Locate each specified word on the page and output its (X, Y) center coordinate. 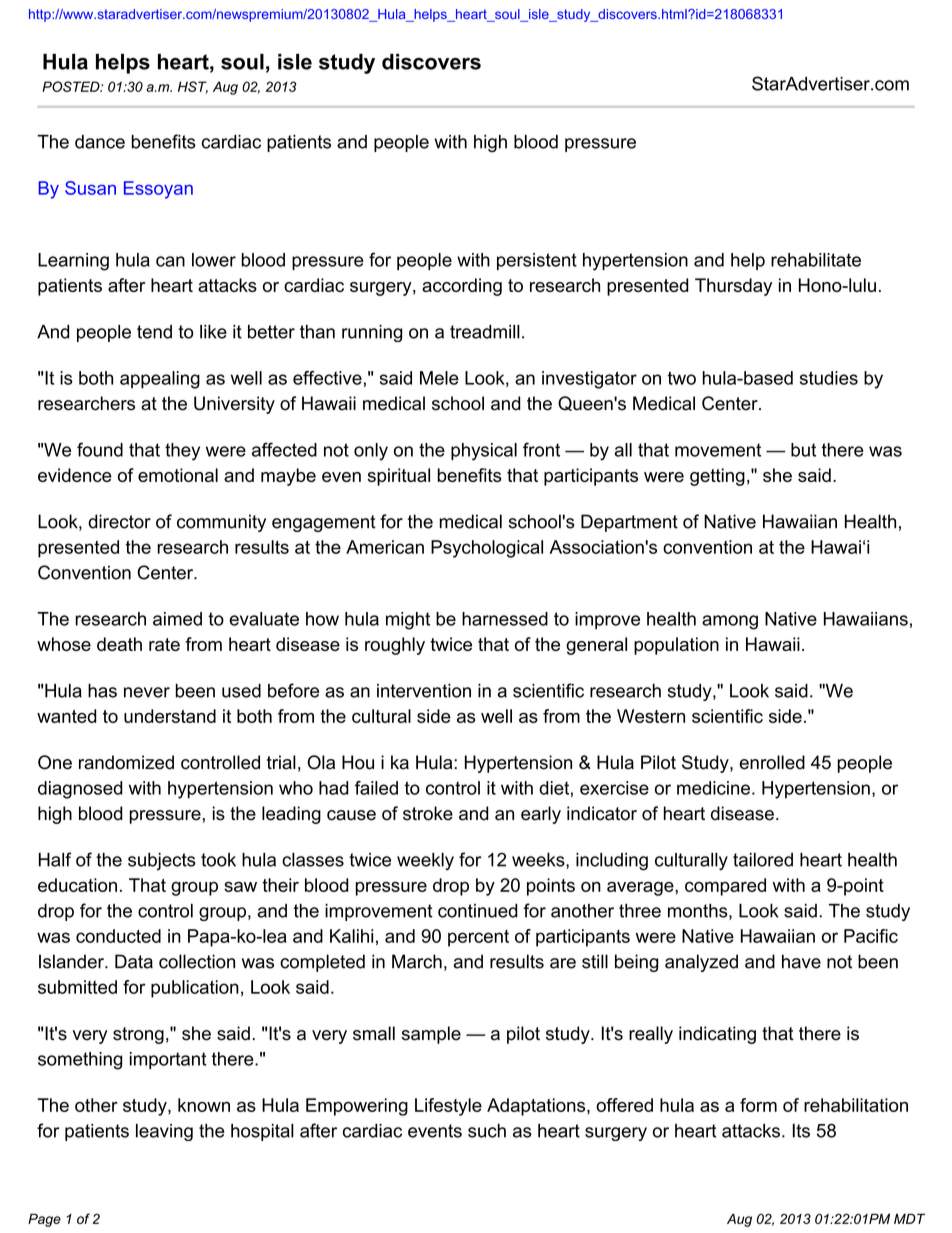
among (730, 622)
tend (154, 332)
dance (100, 142)
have (801, 961)
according (462, 287)
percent (478, 938)
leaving (164, 1132)
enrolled (772, 762)
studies (829, 378)
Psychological (487, 549)
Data (134, 961)
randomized (126, 762)
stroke (428, 813)
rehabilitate (816, 260)
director (119, 521)
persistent (537, 261)
